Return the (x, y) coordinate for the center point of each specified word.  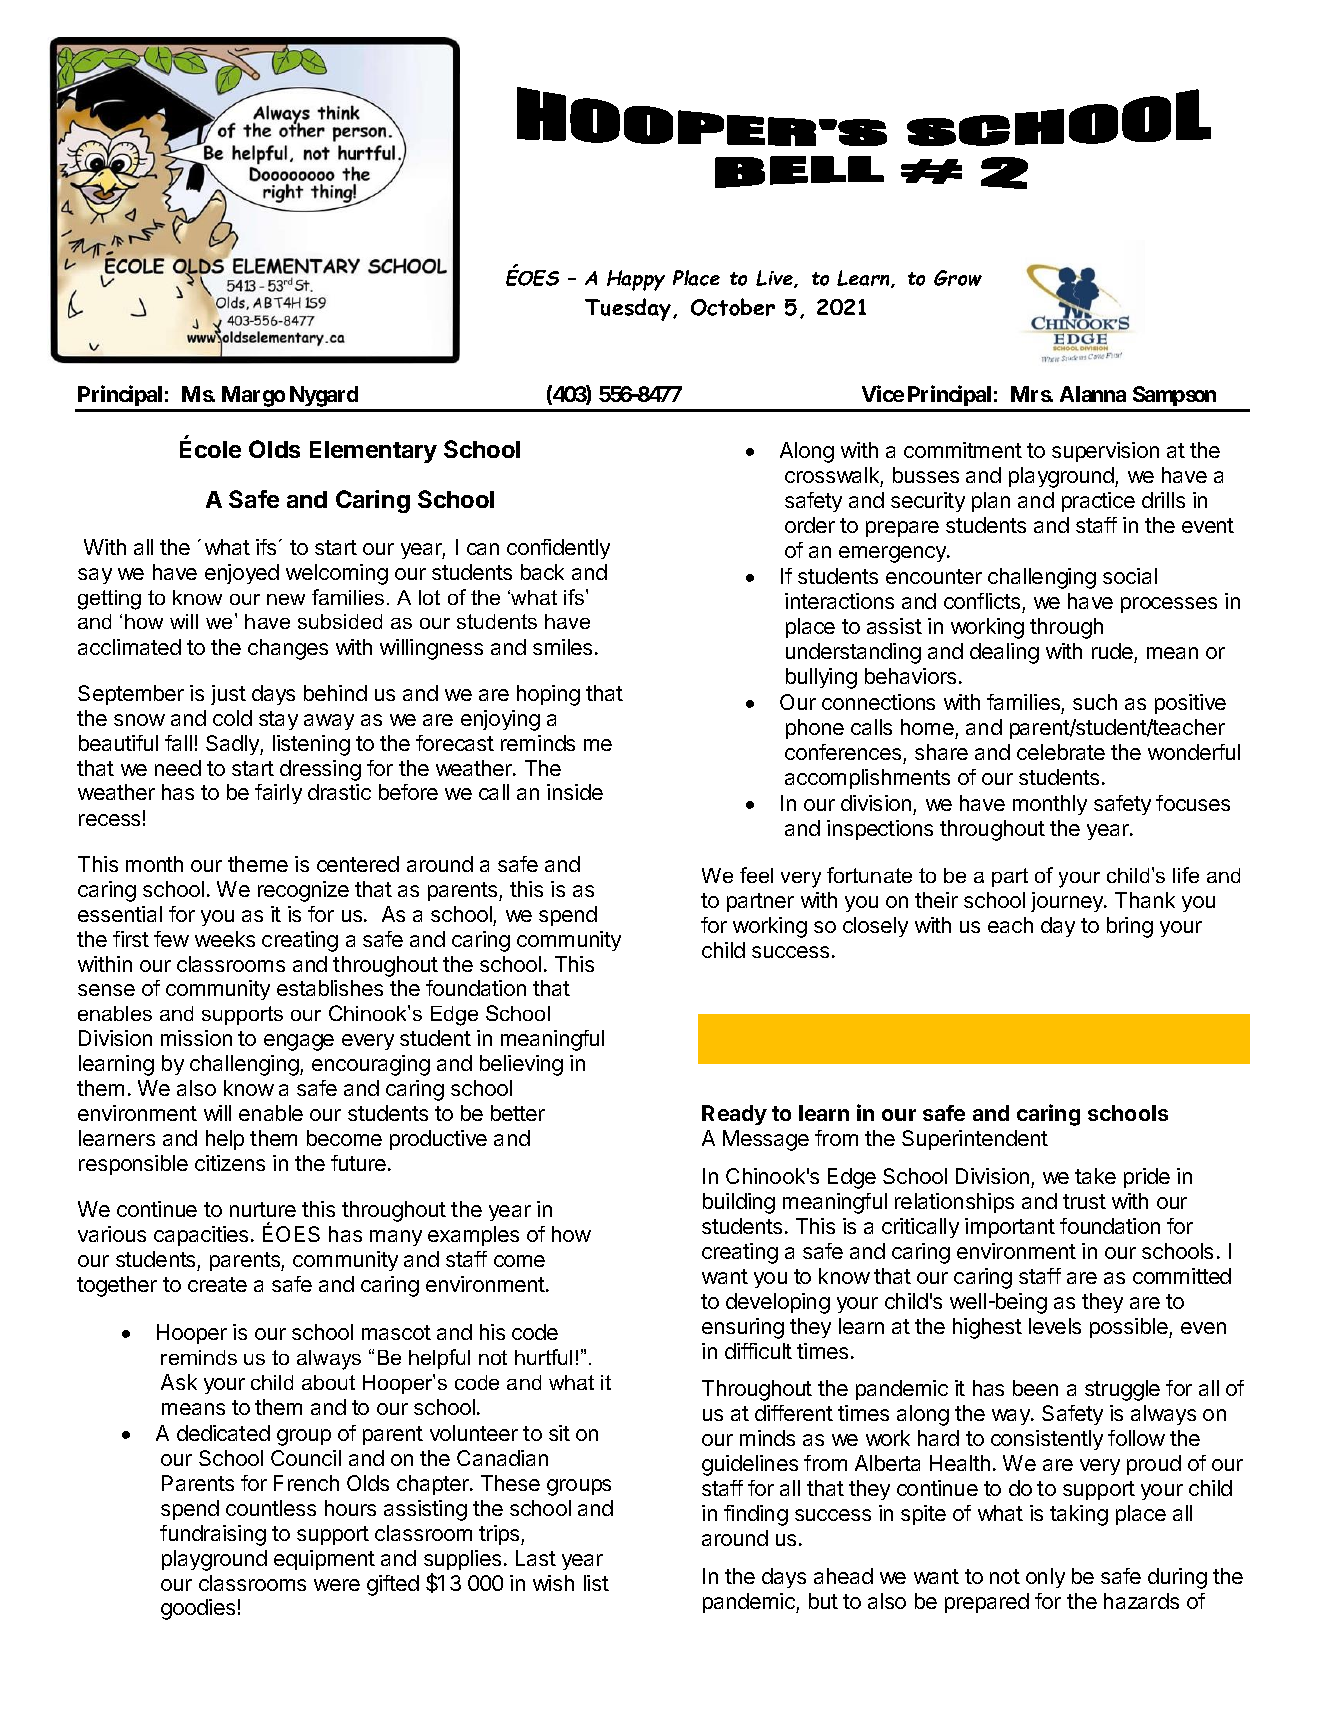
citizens (230, 1163)
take (1095, 1176)
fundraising (213, 1535)
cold (232, 718)
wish (553, 1583)
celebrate (1061, 752)
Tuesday (629, 309)
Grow (958, 278)
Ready (734, 1115)
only (1045, 1578)
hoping (548, 695)
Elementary (373, 452)
